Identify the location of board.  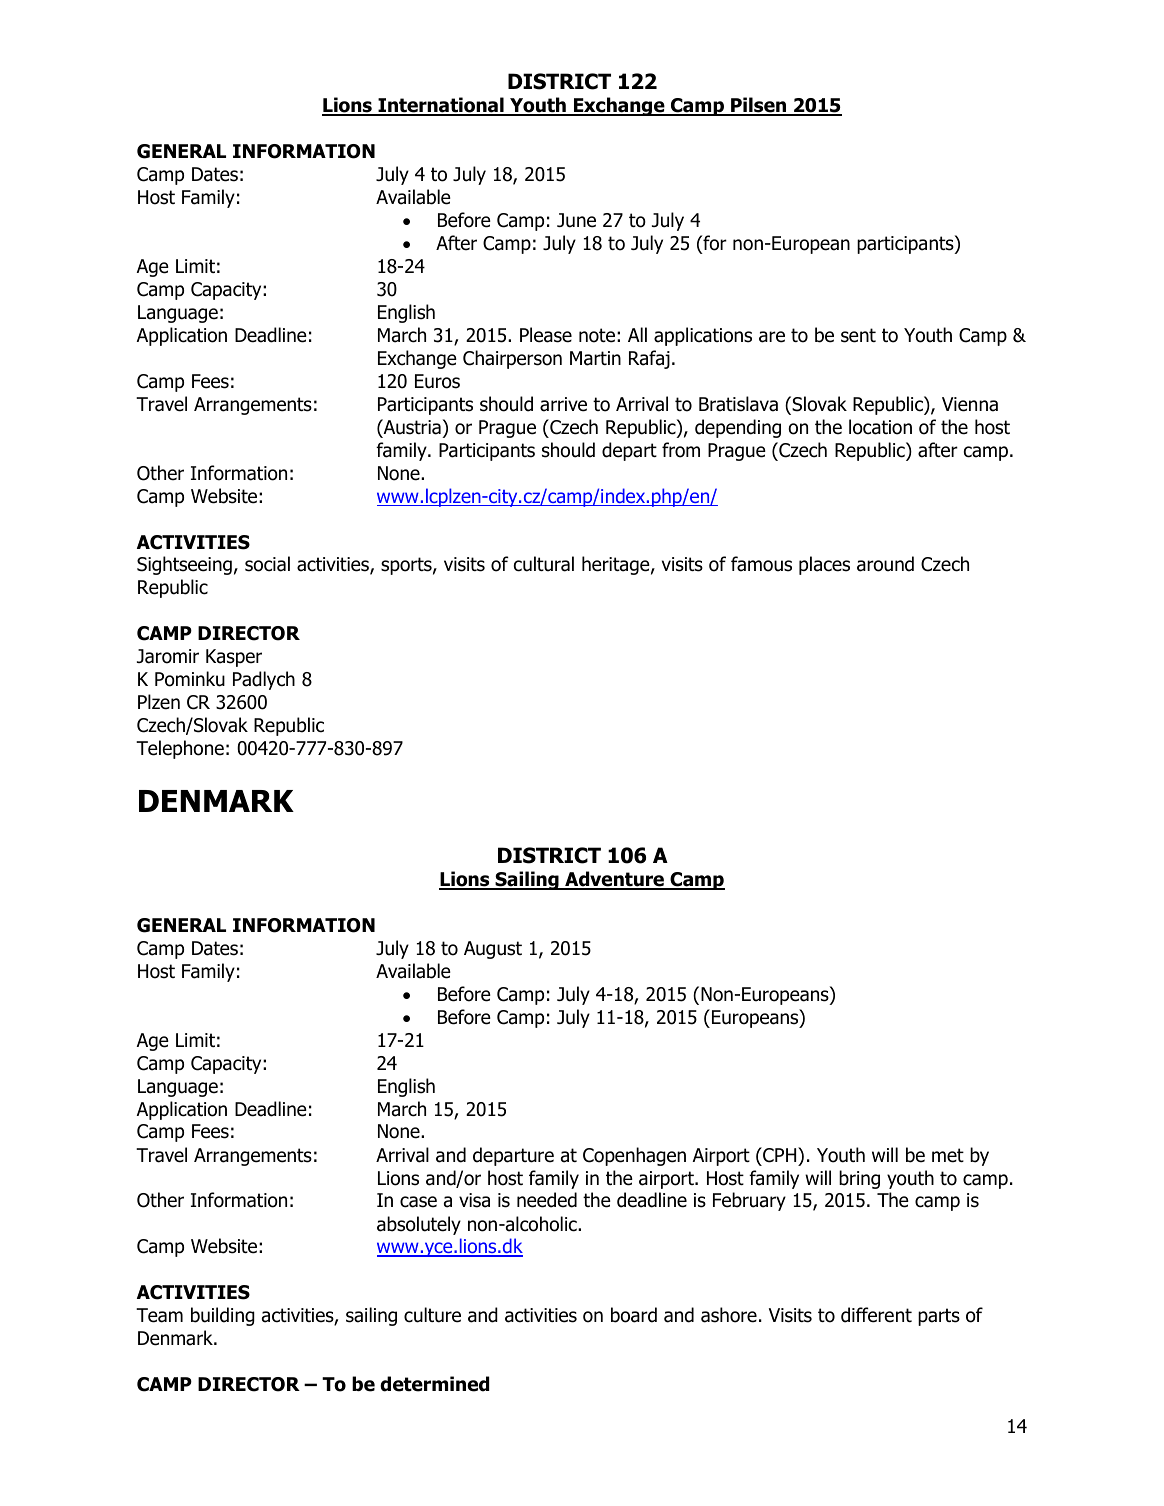
(634, 1315).
